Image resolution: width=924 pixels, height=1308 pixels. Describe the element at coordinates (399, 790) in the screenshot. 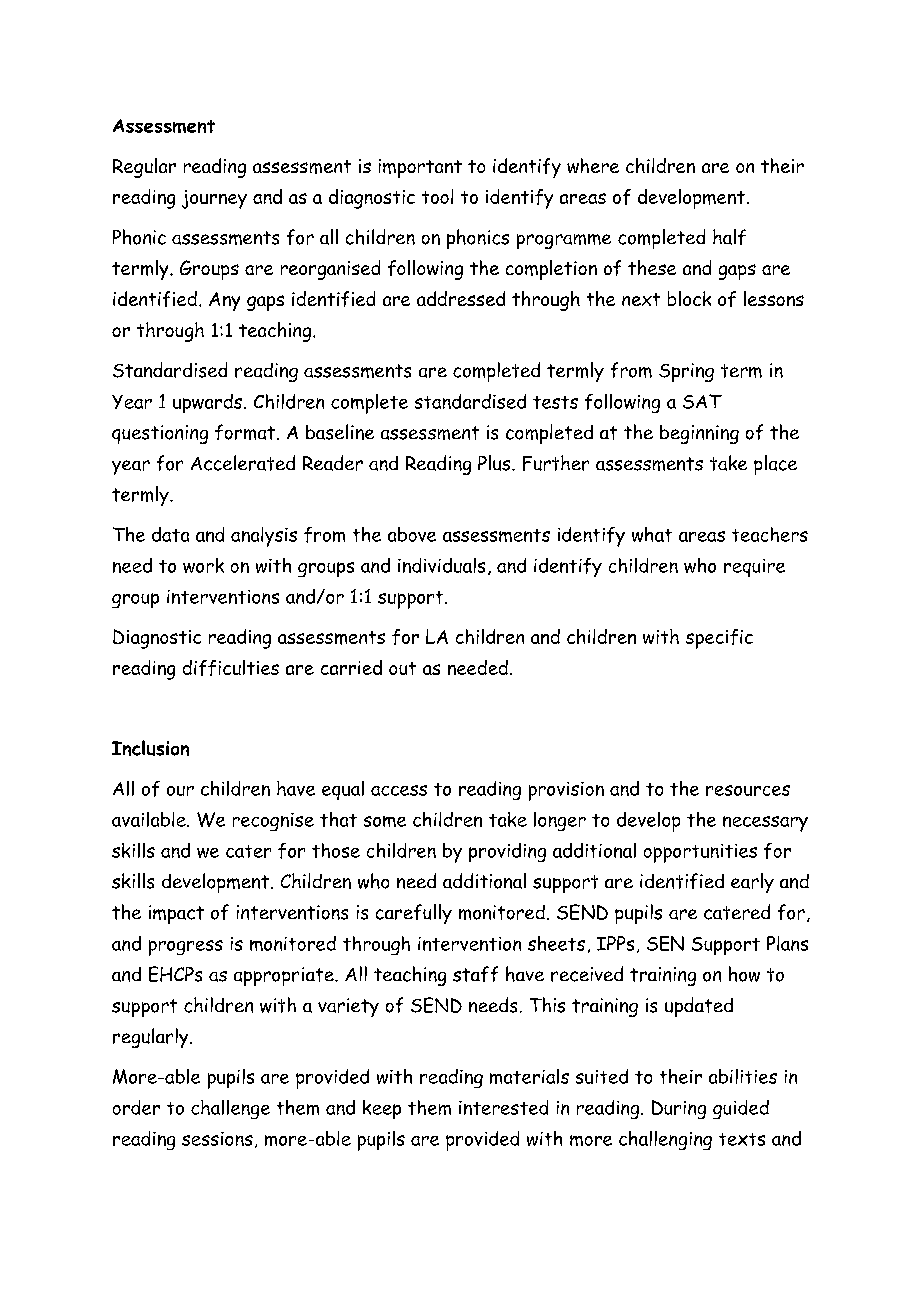

I see `access` at that location.
